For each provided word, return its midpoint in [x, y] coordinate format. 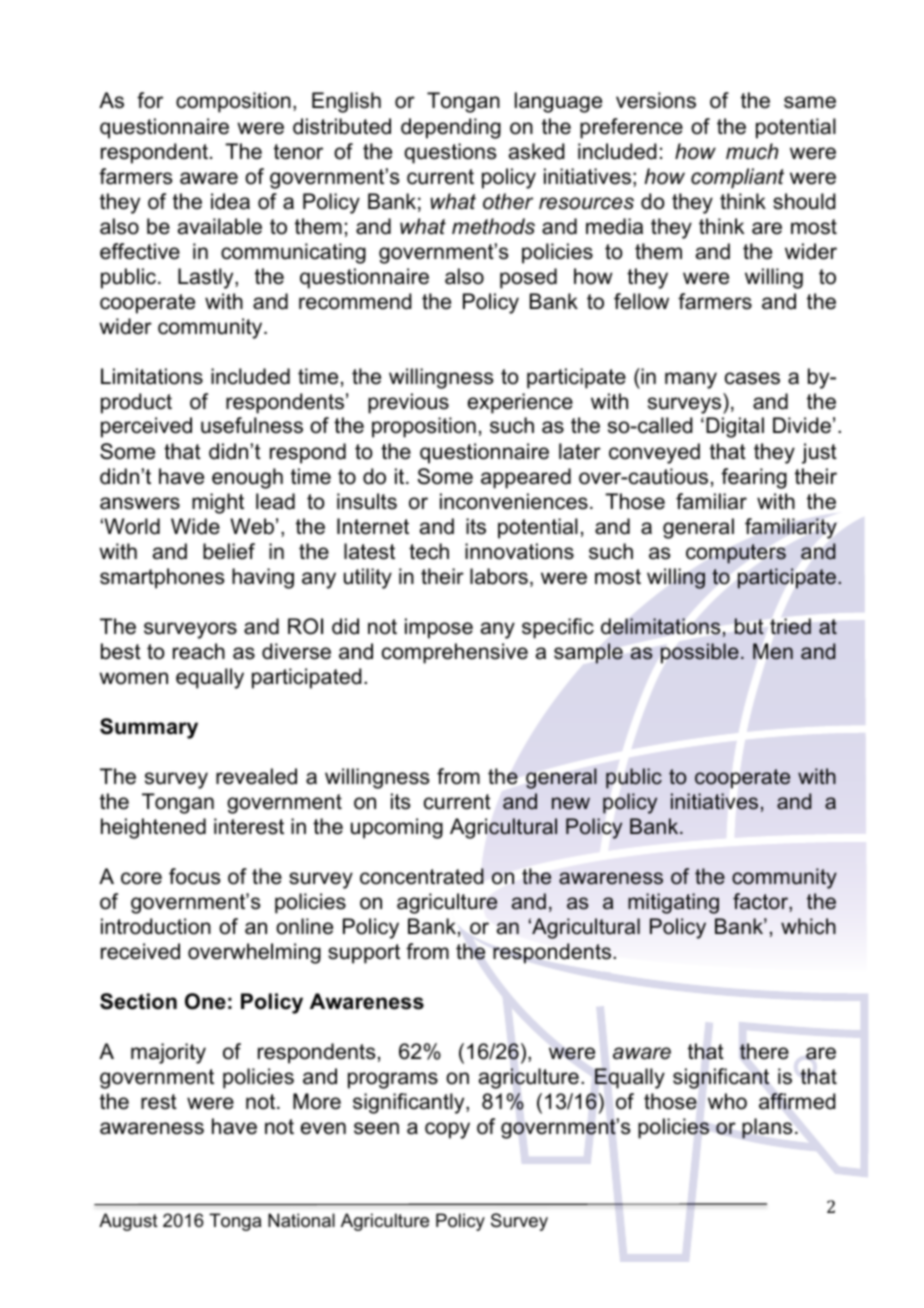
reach [199, 651]
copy [447, 1130]
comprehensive [455, 653]
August [128, 1222]
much [752, 151]
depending [451, 128]
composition [233, 102]
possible [700, 653]
